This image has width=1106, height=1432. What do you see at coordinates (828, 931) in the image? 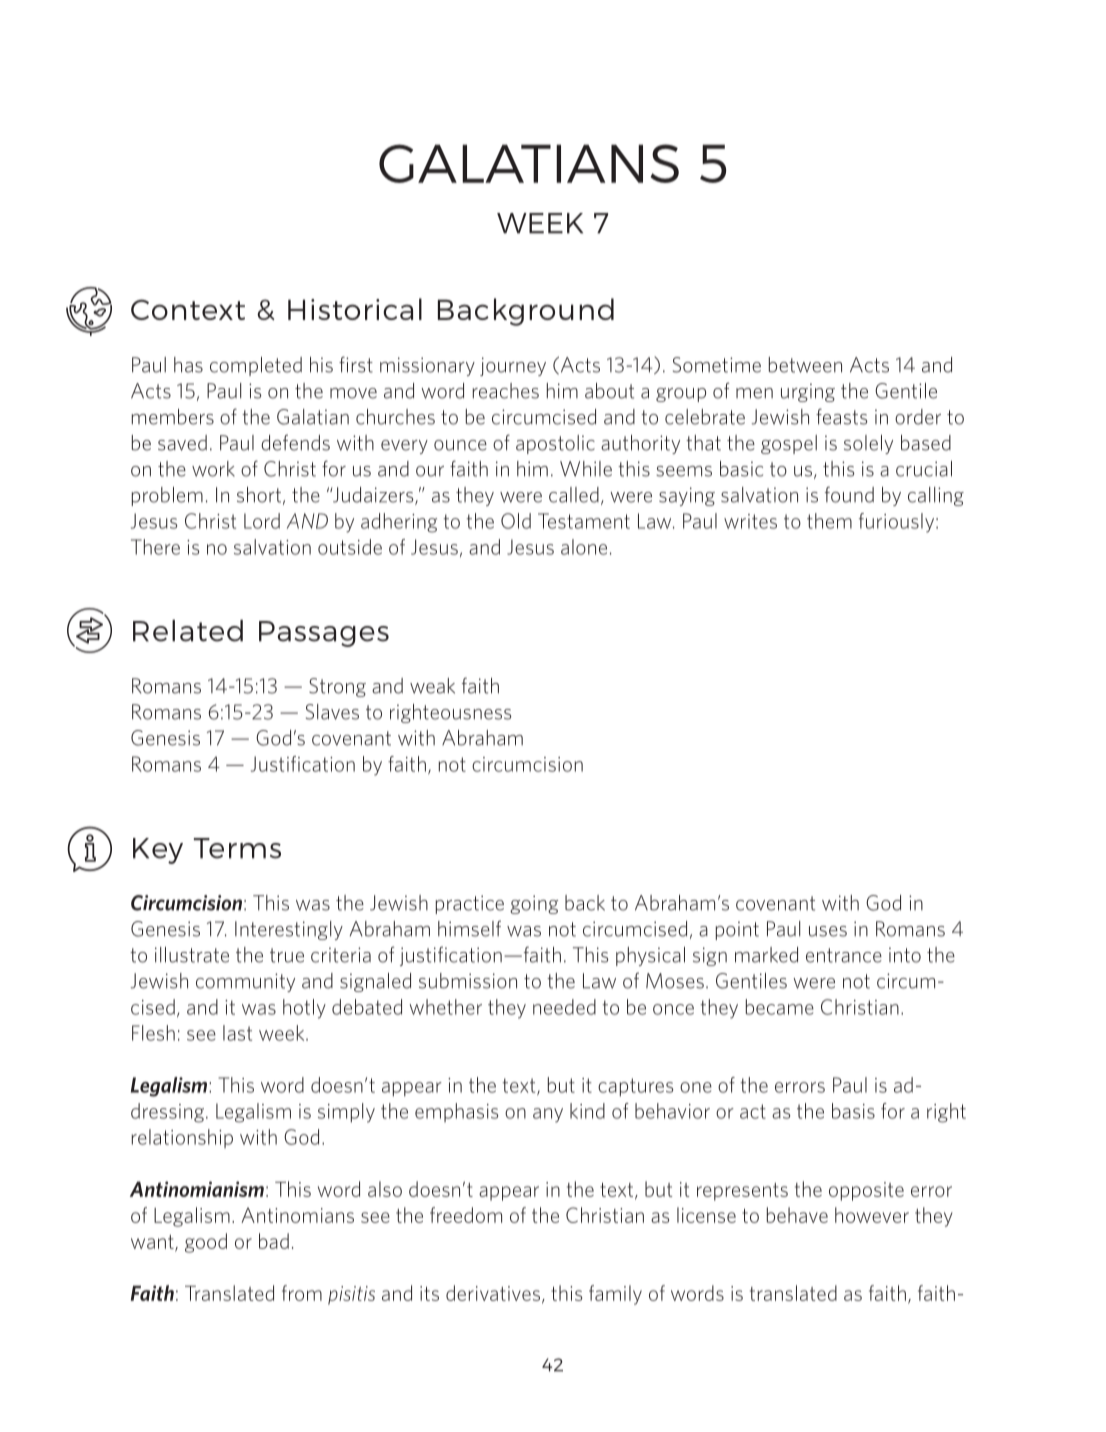
I see `uses` at bounding box center [828, 931].
